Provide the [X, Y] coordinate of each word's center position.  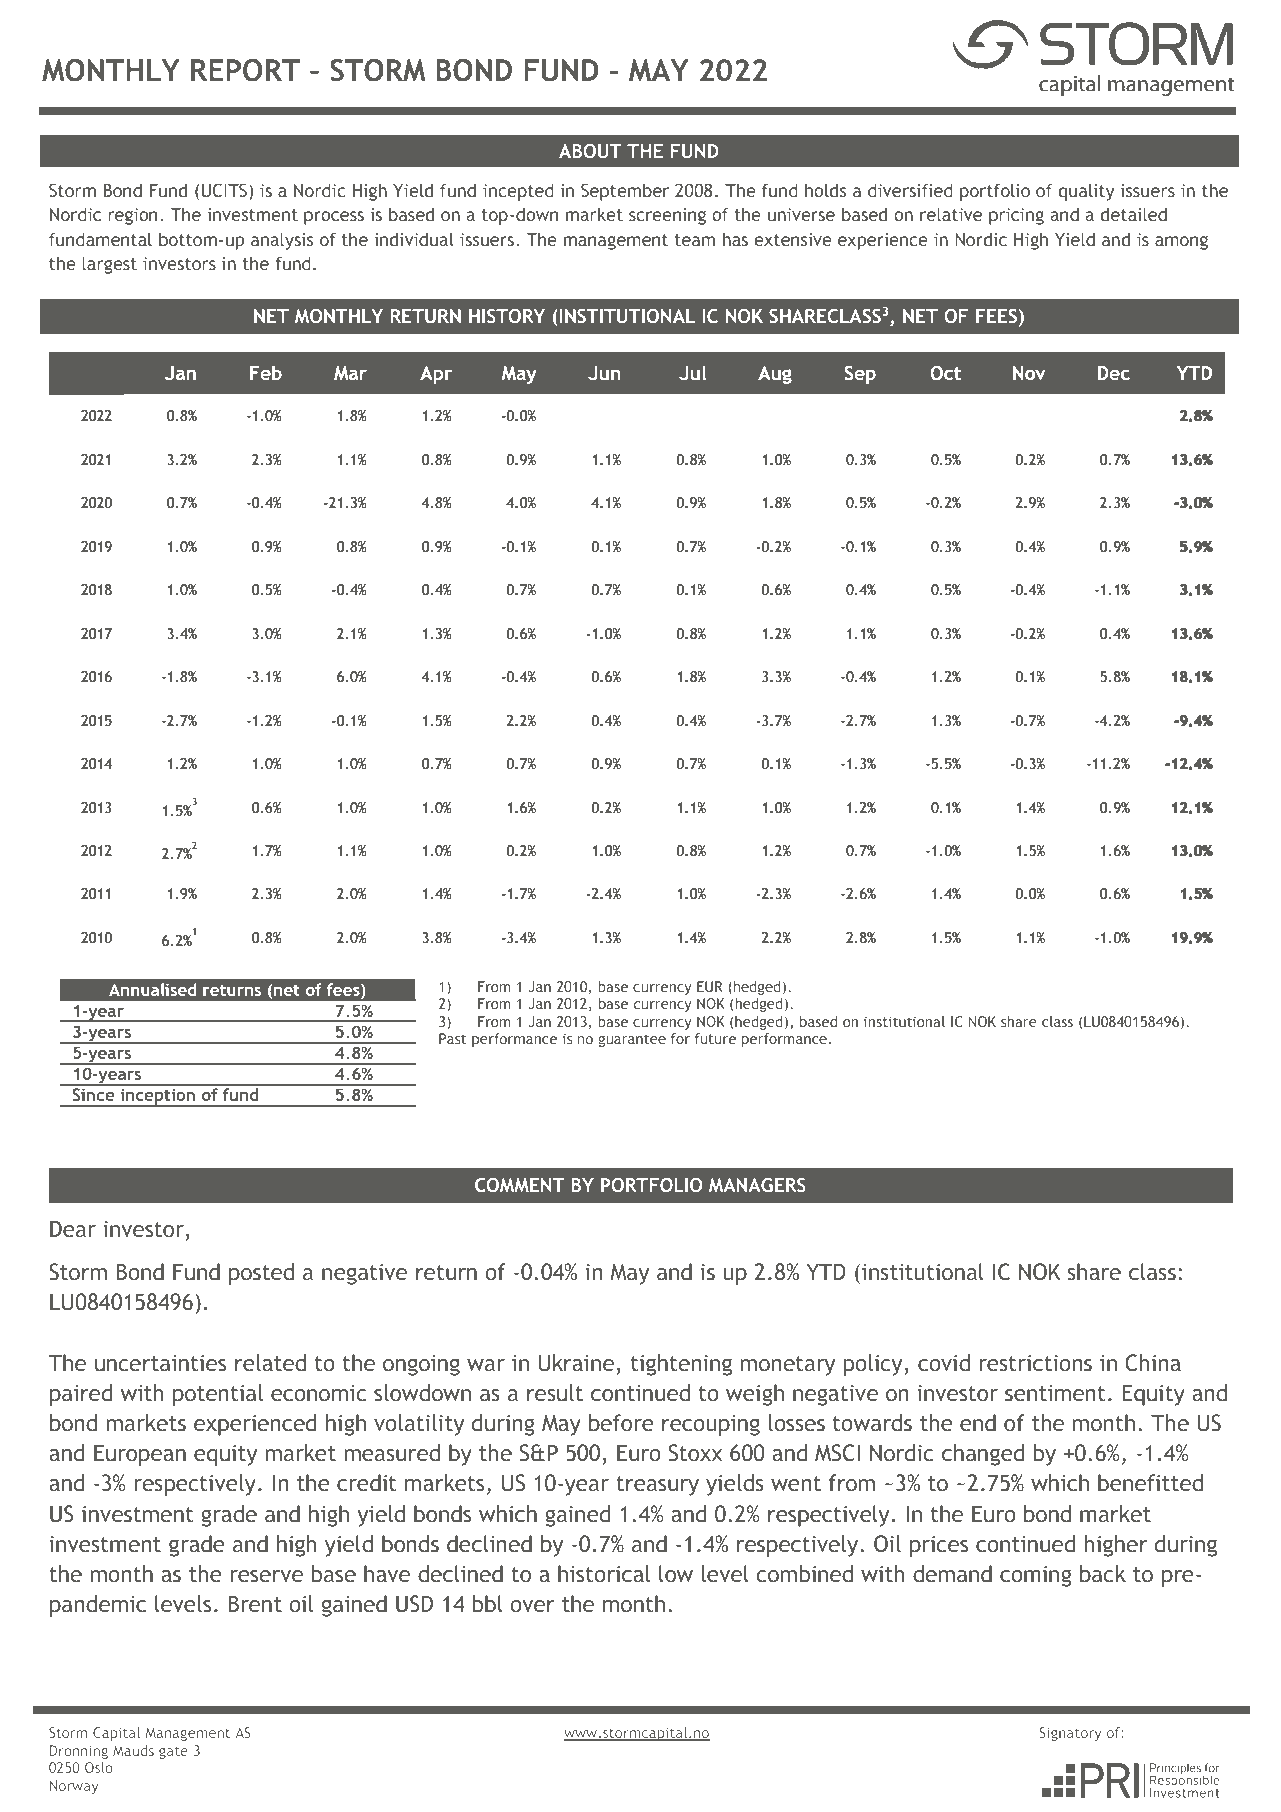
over [532, 1606]
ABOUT [590, 151]
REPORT [245, 70]
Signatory [1070, 1734]
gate [173, 1752]
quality [1086, 192]
